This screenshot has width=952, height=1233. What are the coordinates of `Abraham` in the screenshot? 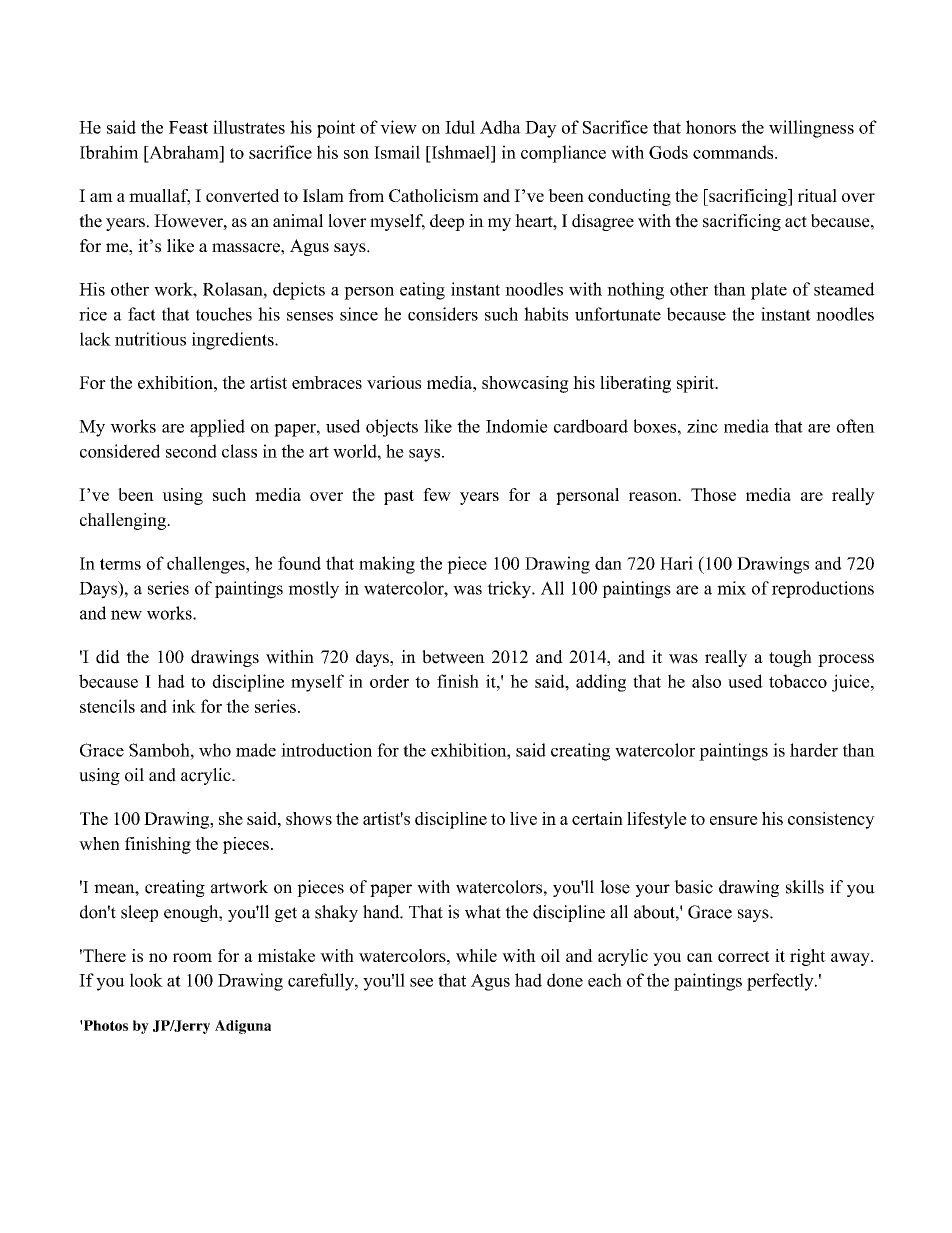 It's located at (184, 152).
